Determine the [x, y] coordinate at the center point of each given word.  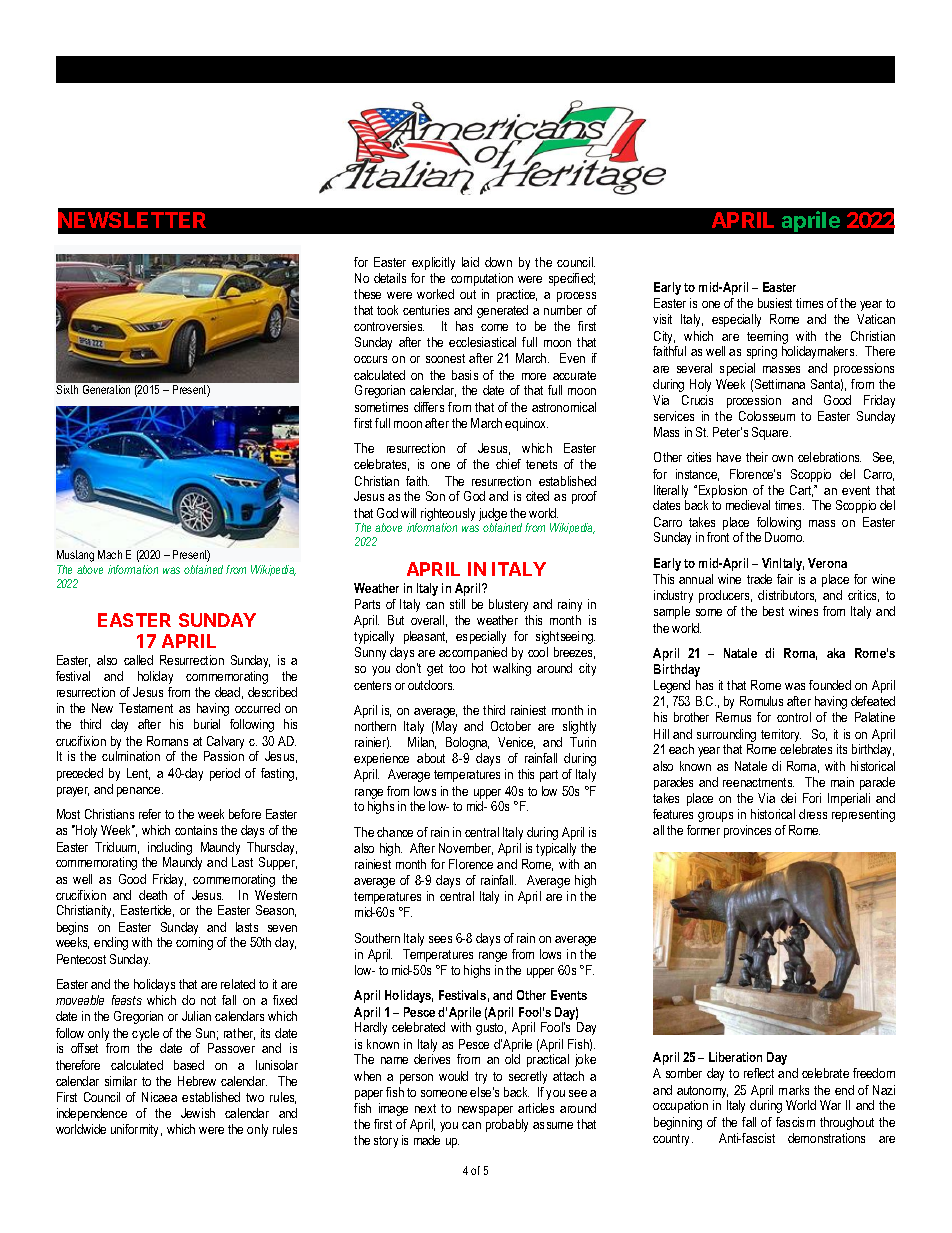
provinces [747, 831]
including [169, 850]
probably [507, 1125]
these [367, 294]
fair [785, 579]
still [457, 604]
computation [482, 279]
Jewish [198, 1113]
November [466, 849]
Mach [110, 554]
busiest [775, 303]
